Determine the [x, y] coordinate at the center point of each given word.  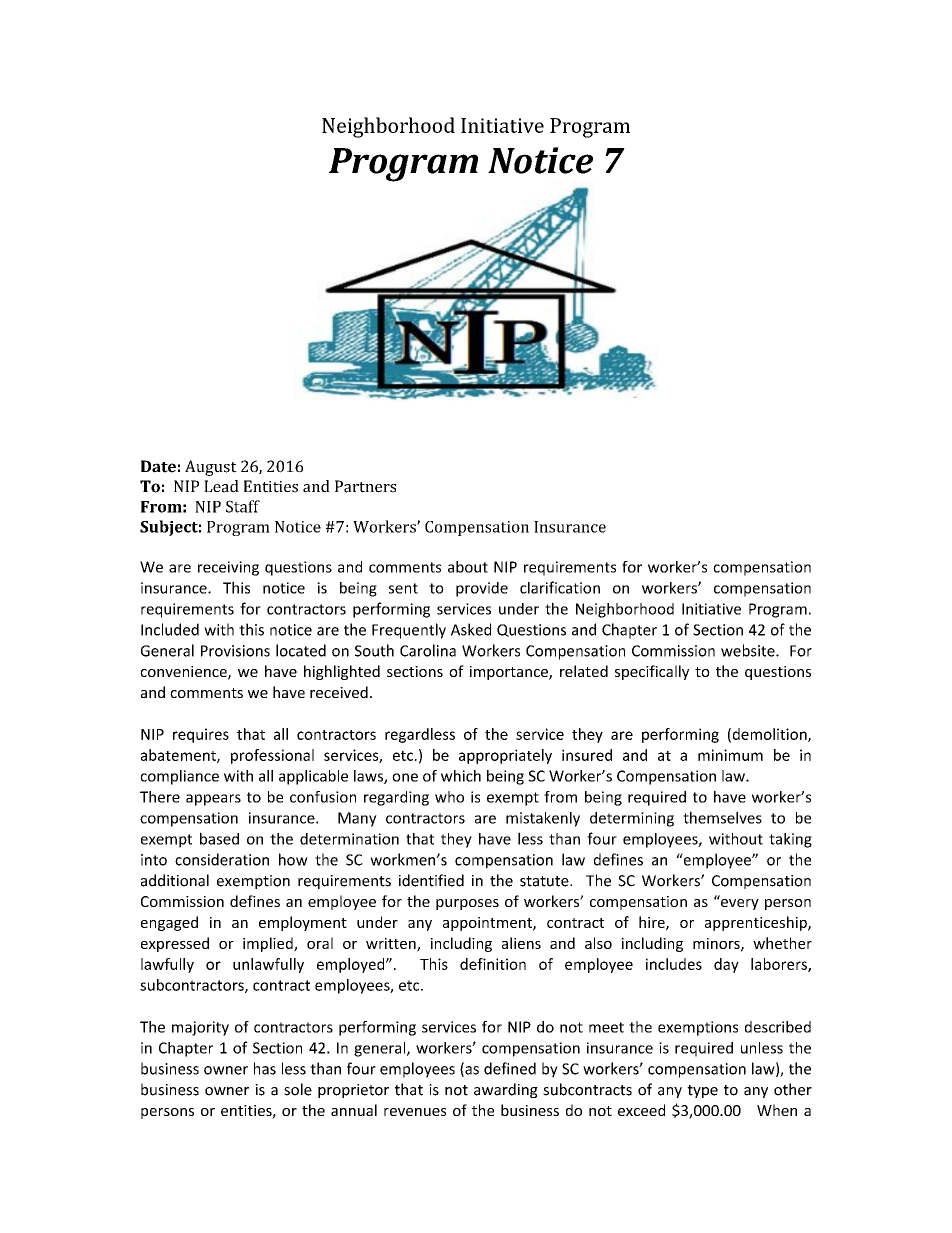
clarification [560, 587]
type [702, 1091]
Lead [221, 486]
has [265, 1068]
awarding [506, 1090]
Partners [365, 486]
